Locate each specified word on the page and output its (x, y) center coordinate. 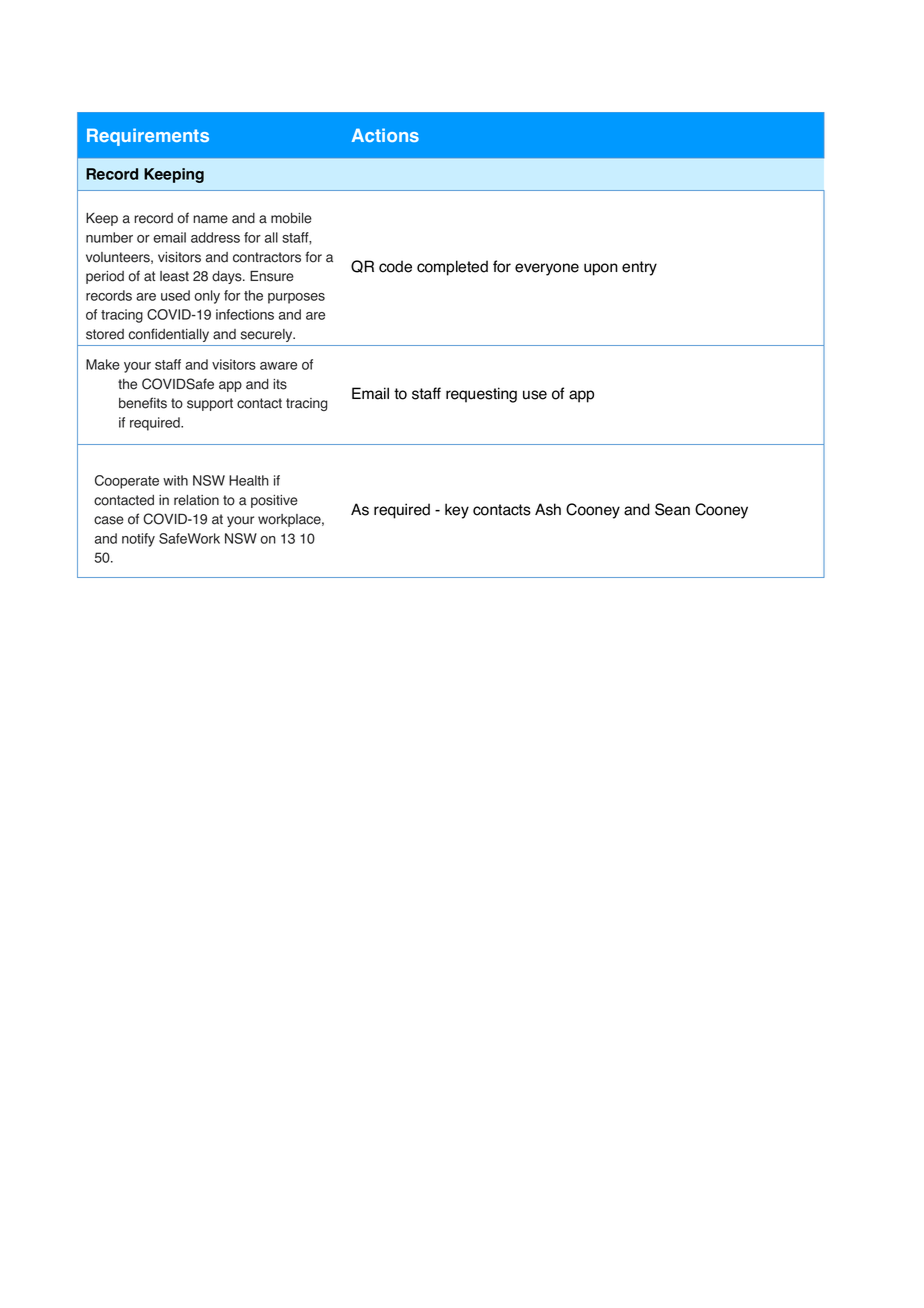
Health (249, 480)
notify (138, 540)
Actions (385, 135)
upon (601, 269)
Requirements (148, 137)
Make (103, 364)
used (175, 295)
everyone (547, 269)
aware (278, 366)
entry (639, 268)
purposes (296, 298)
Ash (548, 509)
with (175, 480)
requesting (481, 395)
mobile (291, 218)
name (210, 219)
